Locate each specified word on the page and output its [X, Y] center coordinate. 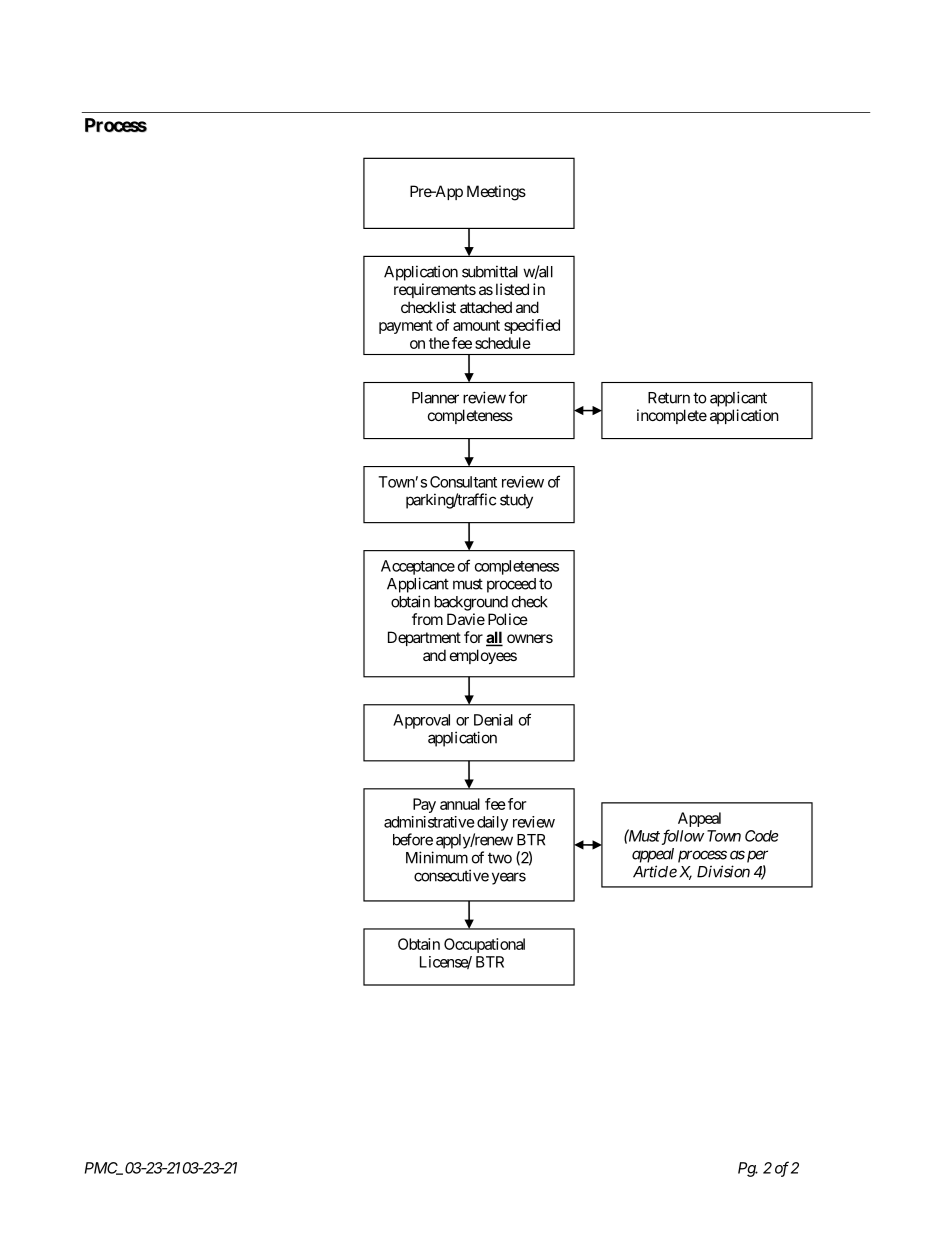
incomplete [672, 416]
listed [512, 289]
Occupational [484, 945]
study [516, 501]
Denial [493, 720]
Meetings [496, 193]
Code [761, 836]
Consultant [463, 482]
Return [669, 398]
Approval [421, 721]
